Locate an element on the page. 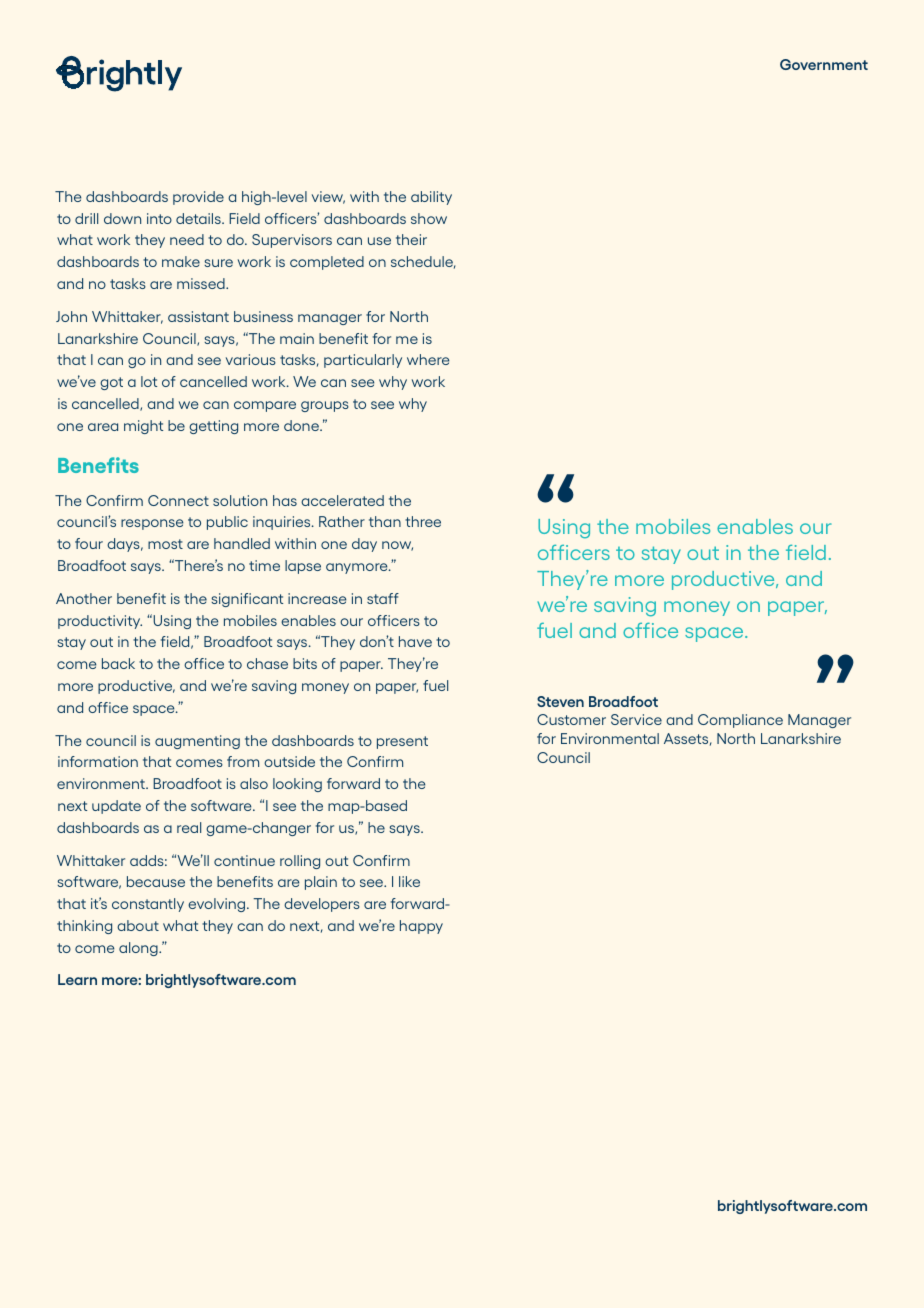 This document has height=1308, width=924. present is located at coordinates (402, 742).
